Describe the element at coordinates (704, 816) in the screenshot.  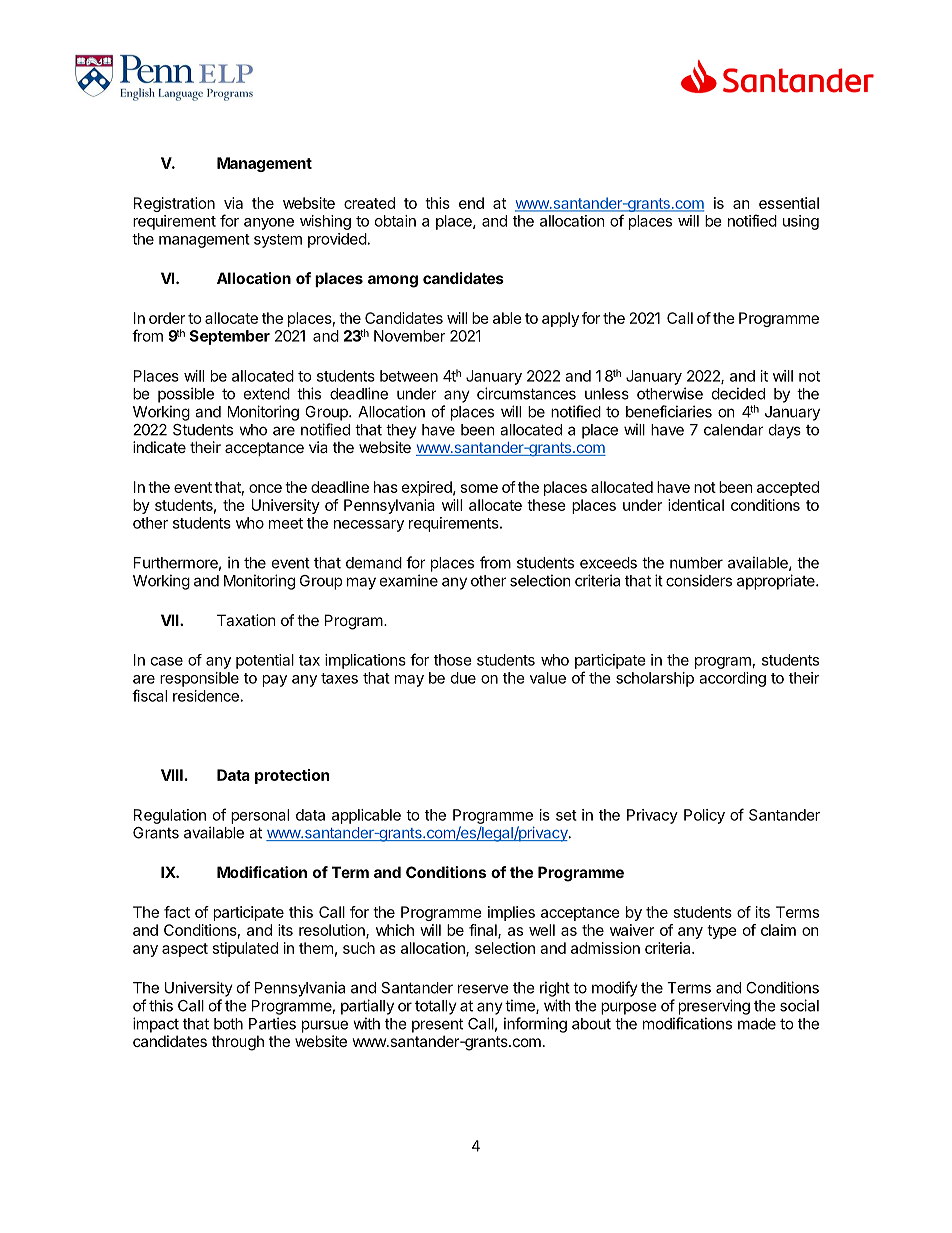
I see `Policy` at that location.
